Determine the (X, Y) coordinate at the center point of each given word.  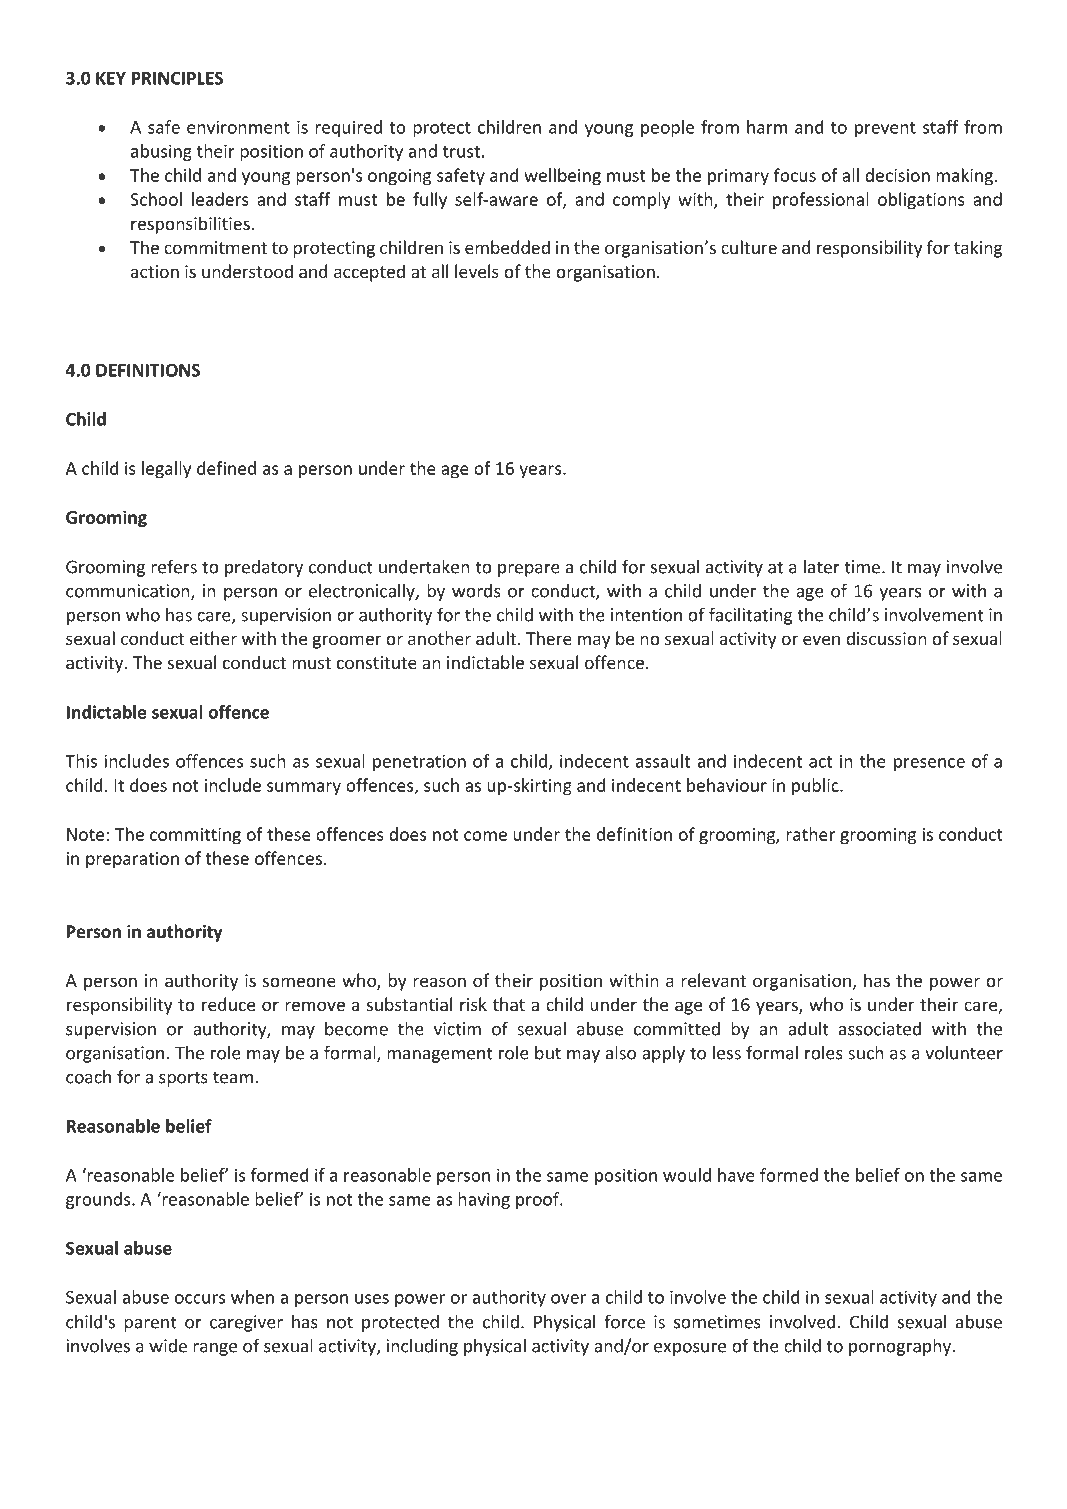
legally (166, 470)
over (568, 1299)
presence (929, 764)
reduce (228, 1004)
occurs (200, 1299)
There (549, 638)
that (509, 1004)
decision (897, 175)
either (213, 638)
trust (461, 152)
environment (238, 127)
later (822, 567)
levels (477, 271)
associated (880, 1029)
